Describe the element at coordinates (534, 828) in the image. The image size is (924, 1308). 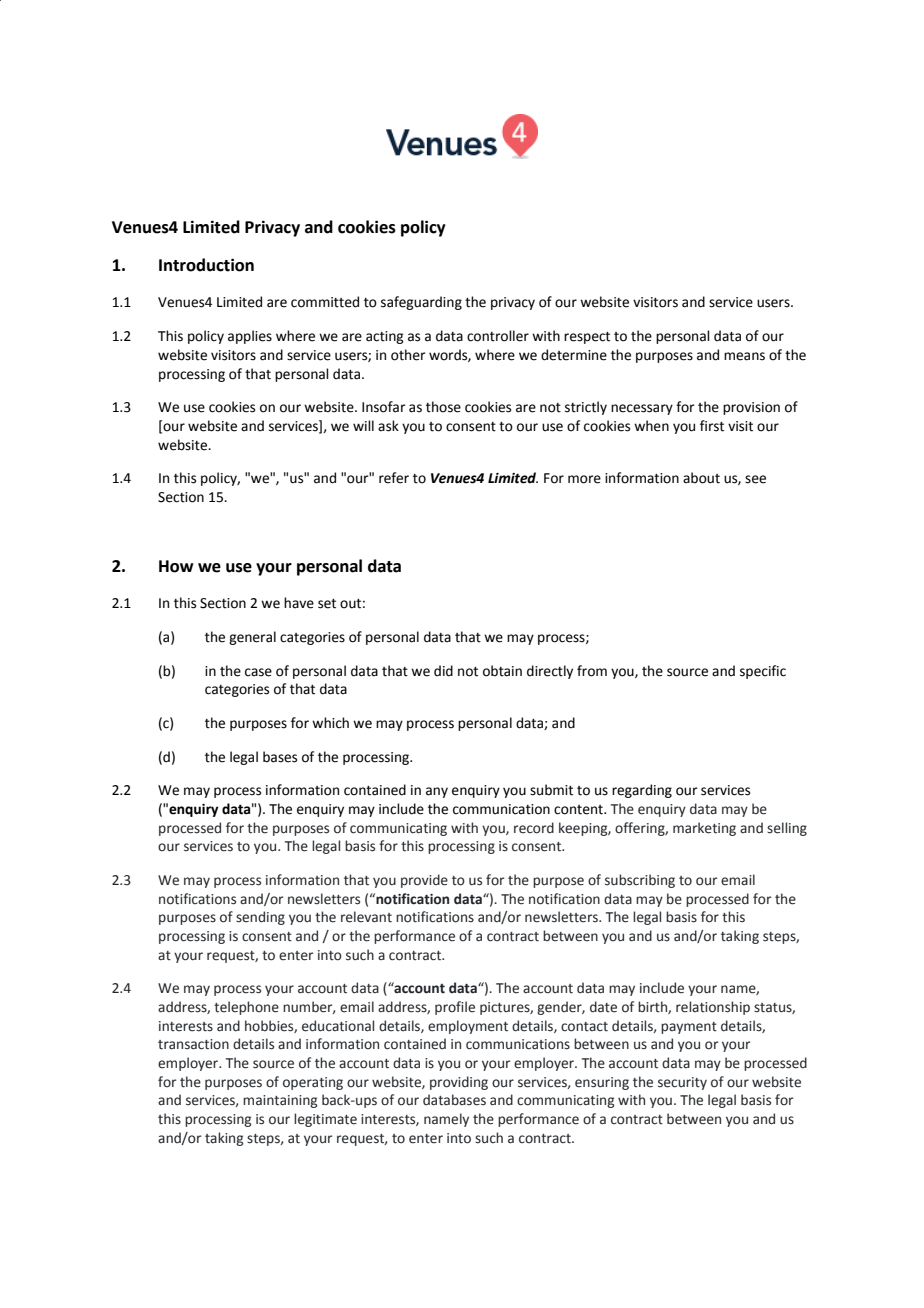
I see `record` at that location.
